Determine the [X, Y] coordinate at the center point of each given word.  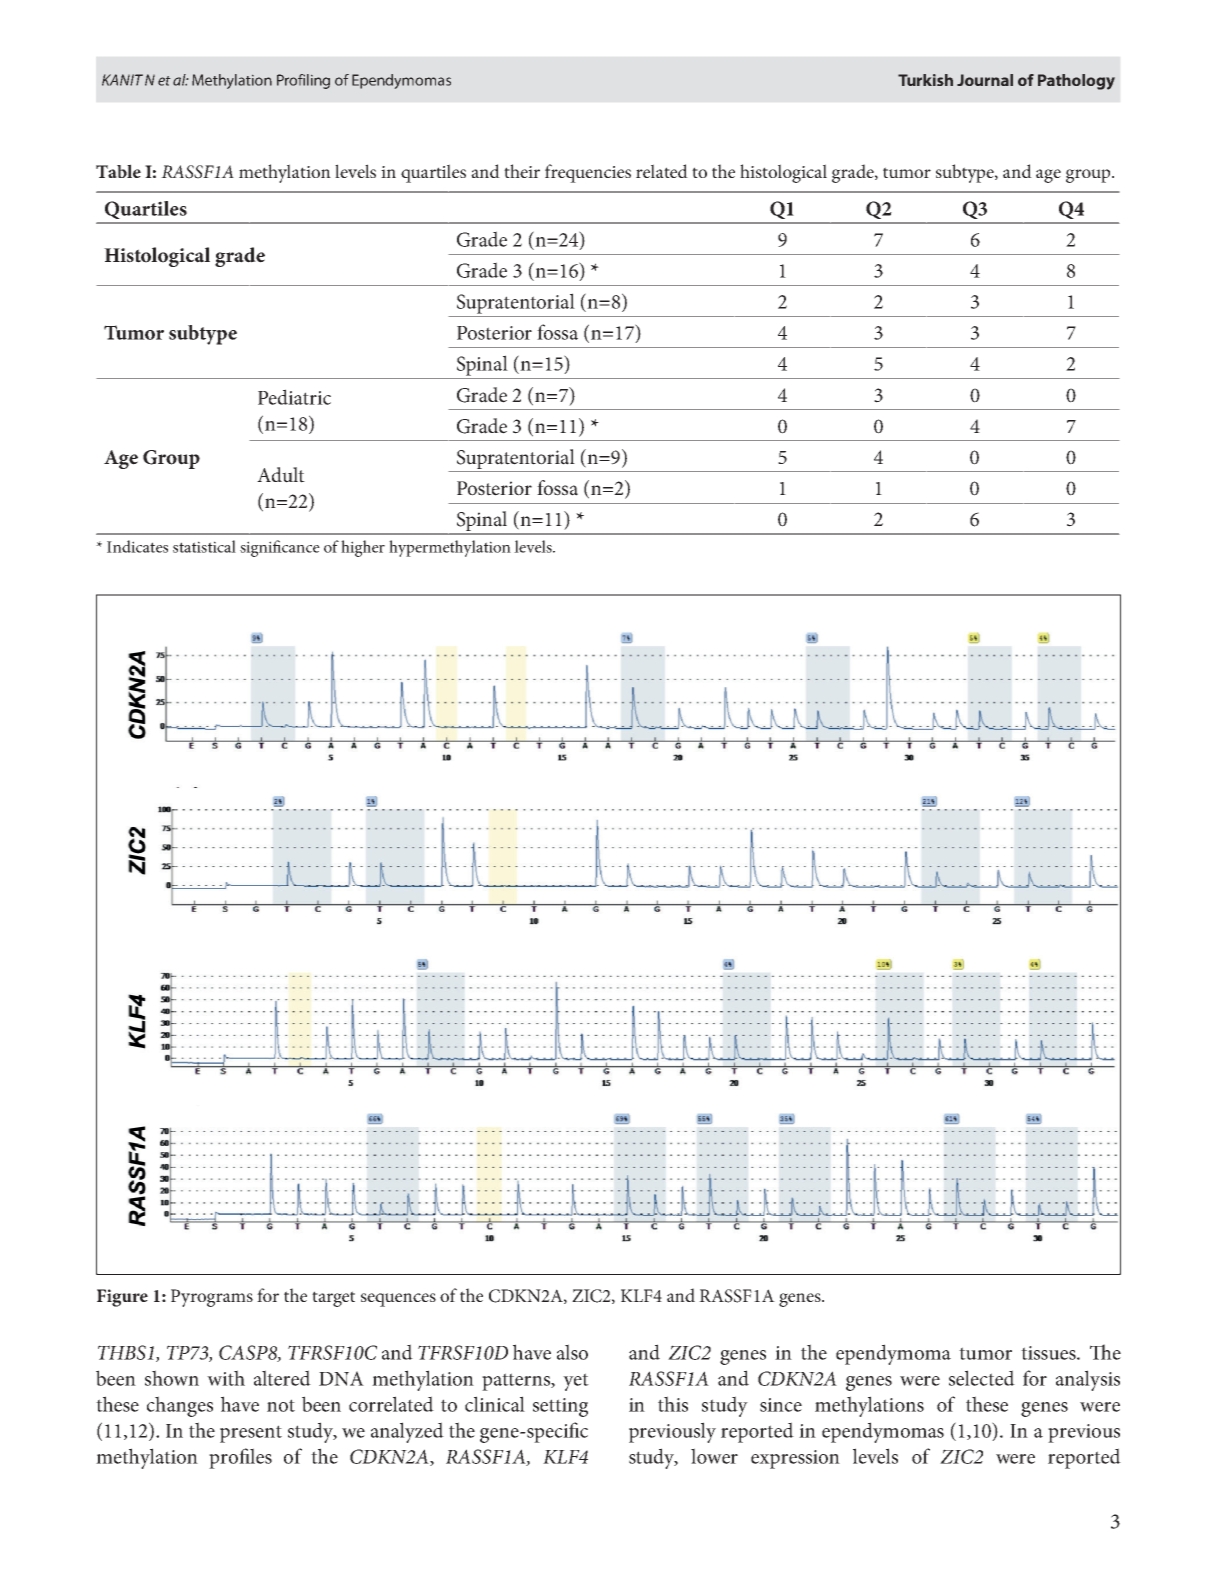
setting [560, 1407]
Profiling [303, 81]
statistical [204, 546]
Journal [985, 80]
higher [363, 548]
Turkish [925, 80]
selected [982, 1378]
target [333, 1299]
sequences [398, 1300]
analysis [1088, 1380]
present [251, 1434]
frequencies [588, 173]
